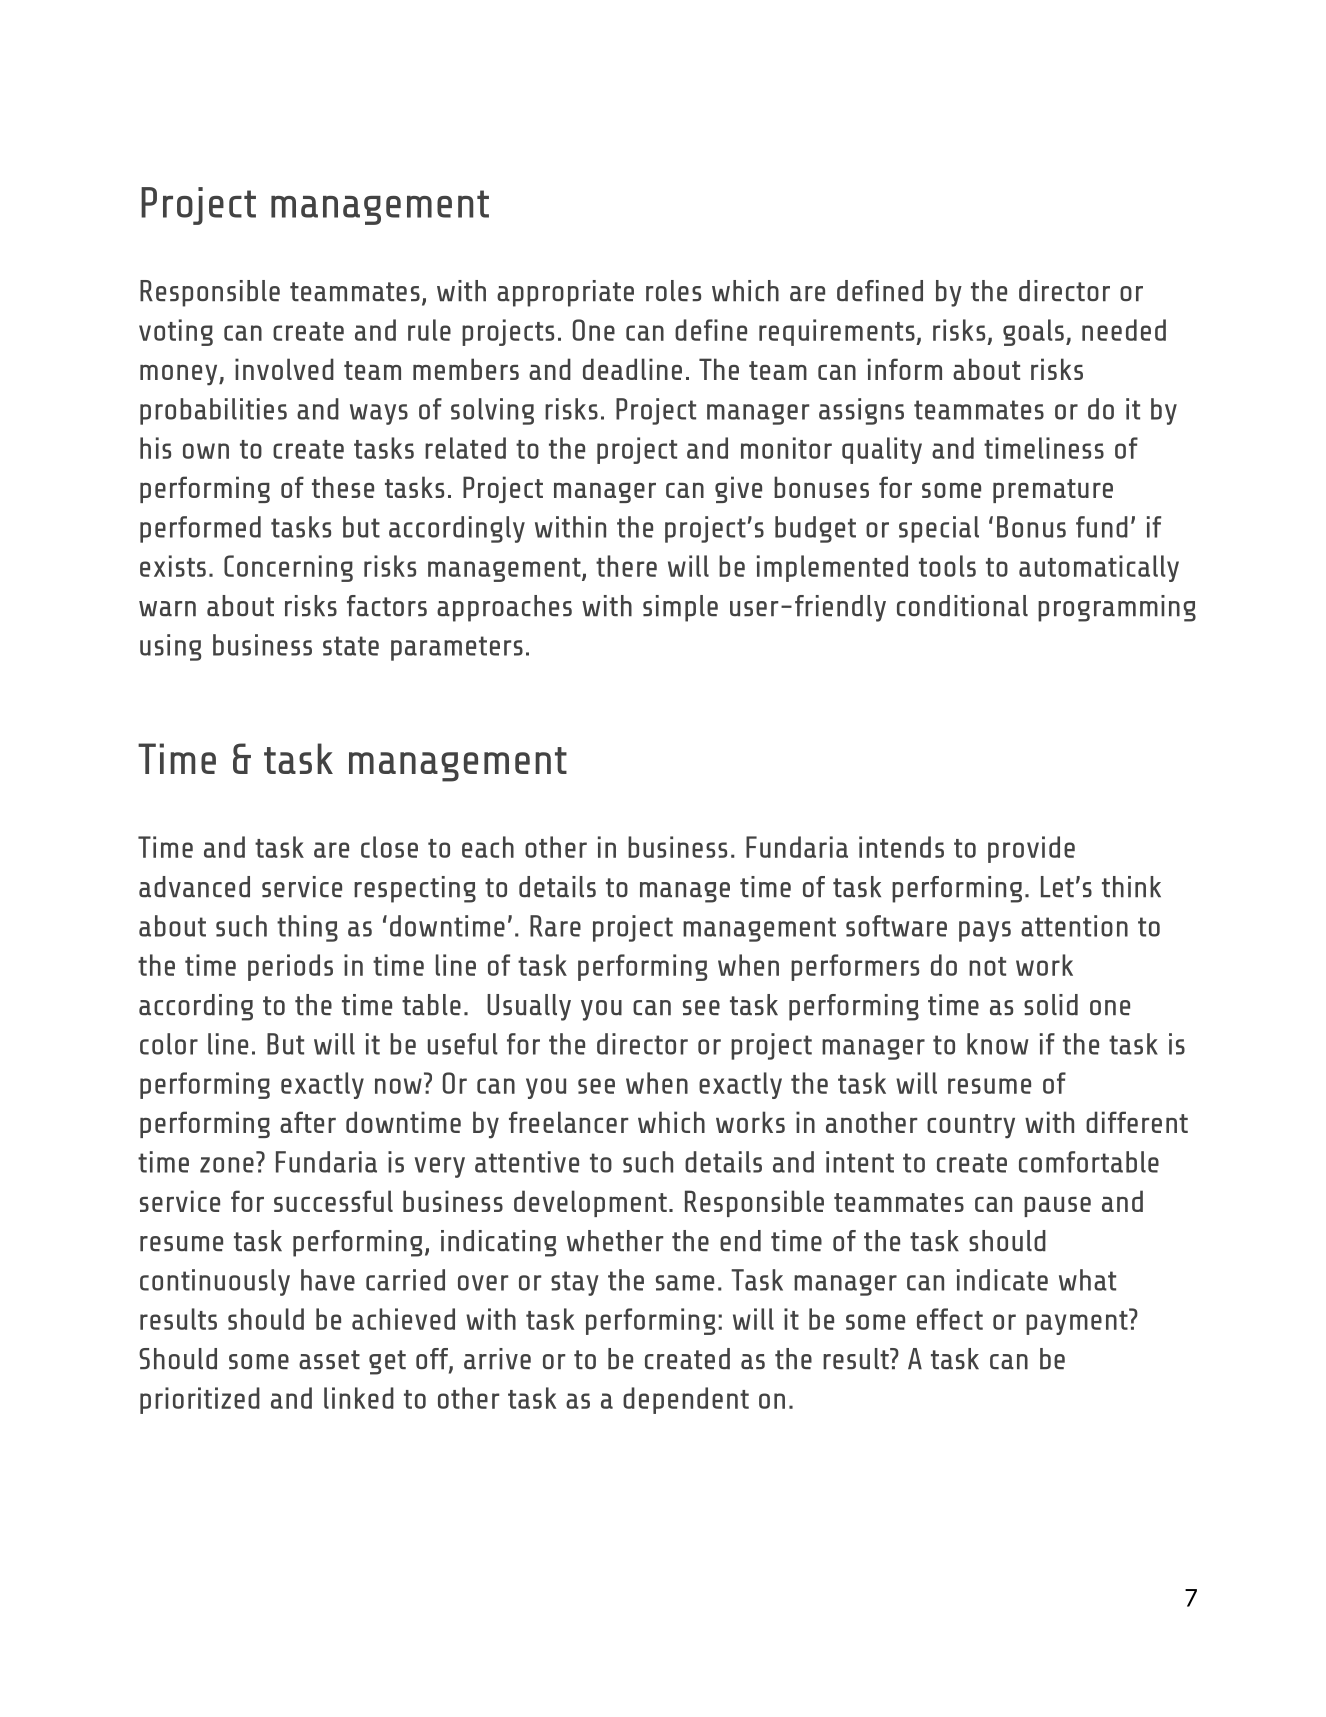 This document has width=1326, height=1717. I want to click on asset, so click(329, 1359).
